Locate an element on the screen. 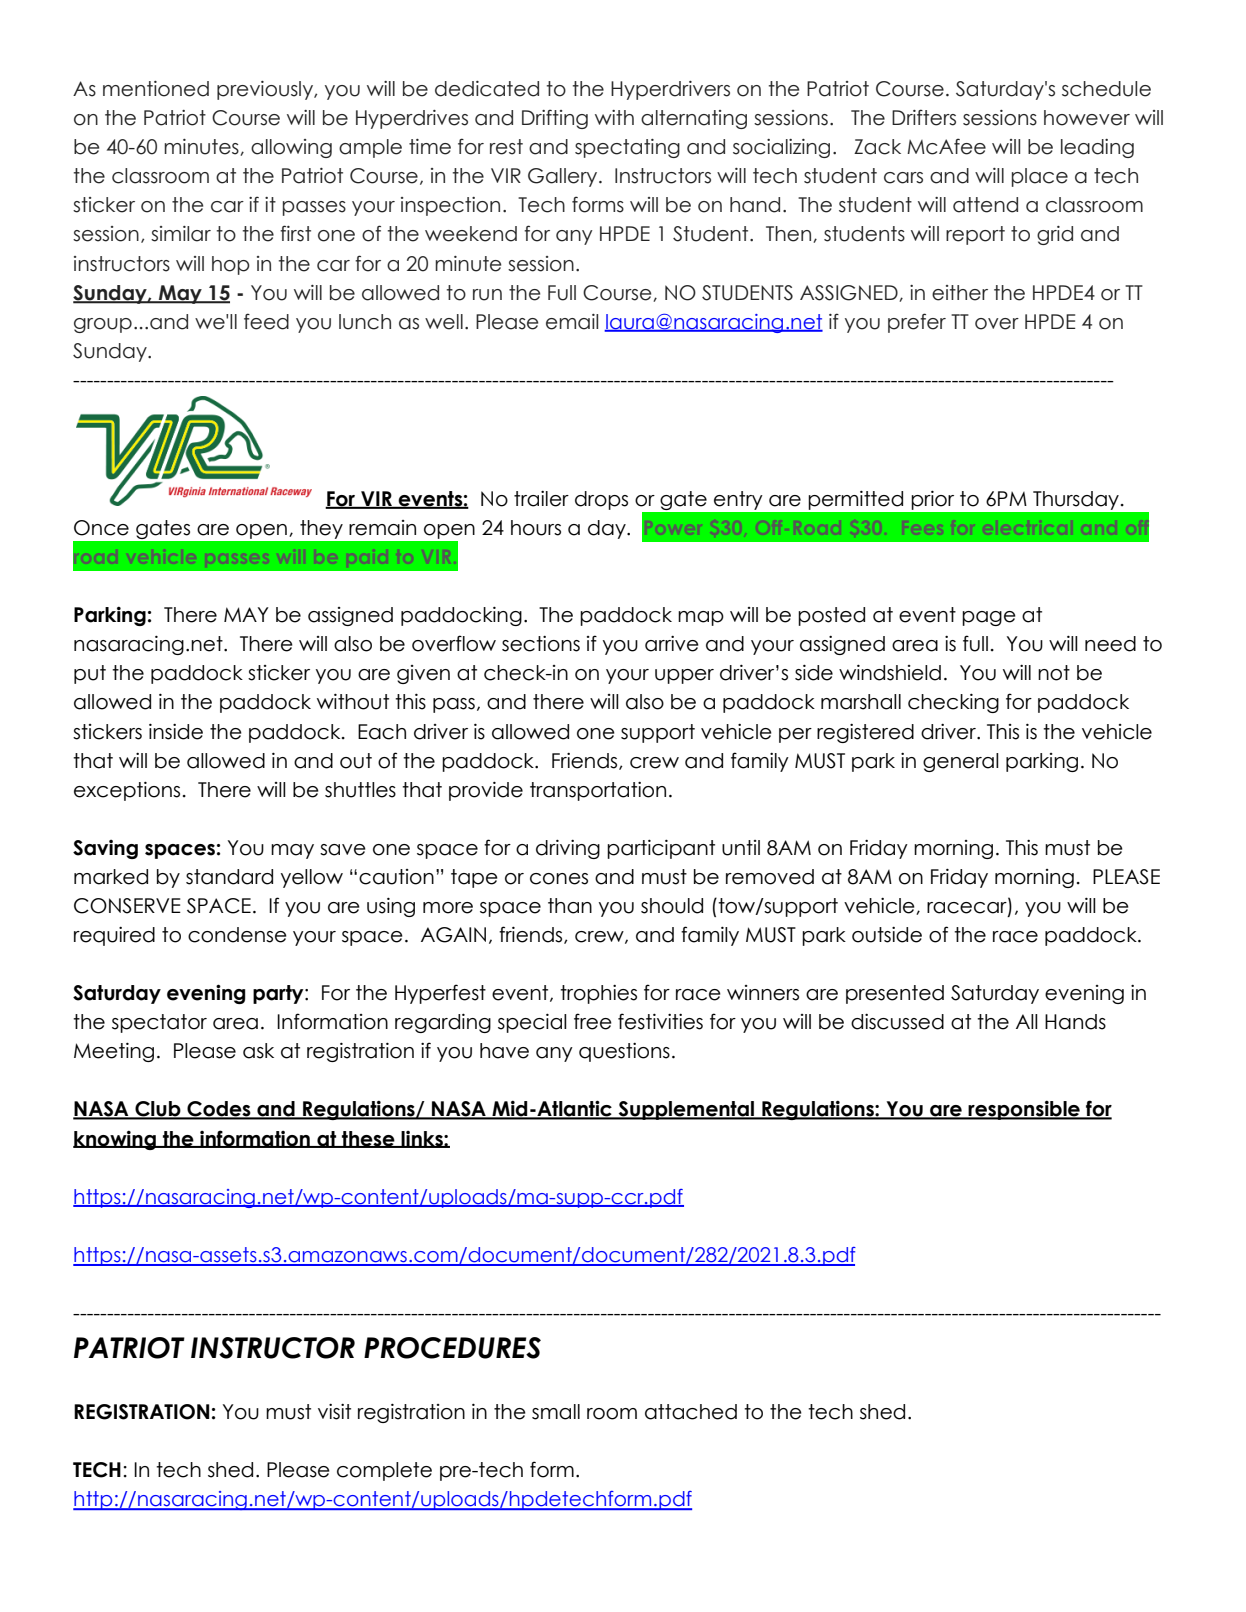 The height and width of the screenshot is (1612, 1246). page is located at coordinates (989, 618).
